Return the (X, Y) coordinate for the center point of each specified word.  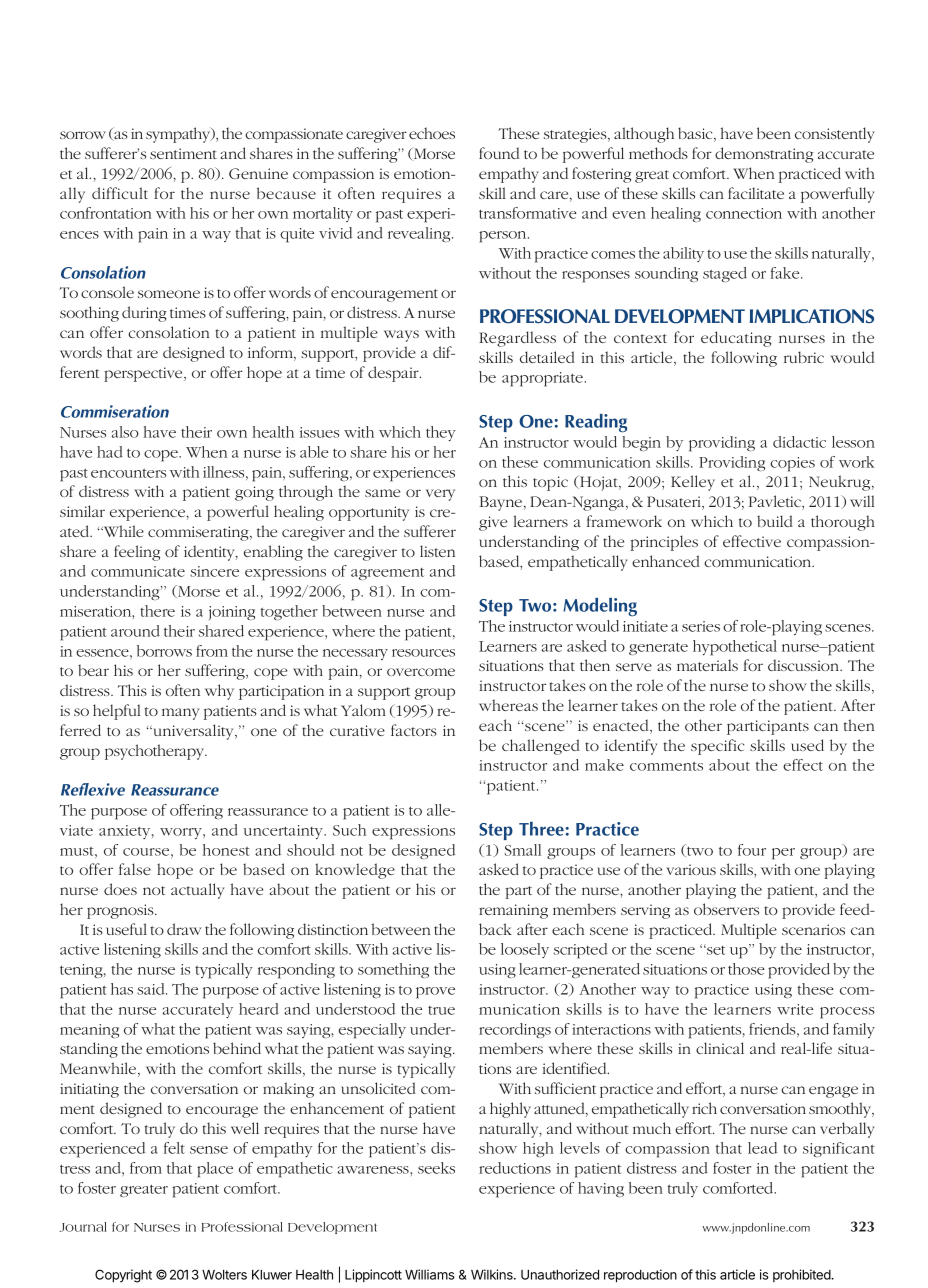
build (775, 521)
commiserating (199, 533)
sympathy (179, 135)
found (499, 153)
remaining (513, 911)
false (135, 869)
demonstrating (764, 155)
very (440, 495)
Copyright (123, 1276)
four (752, 850)
